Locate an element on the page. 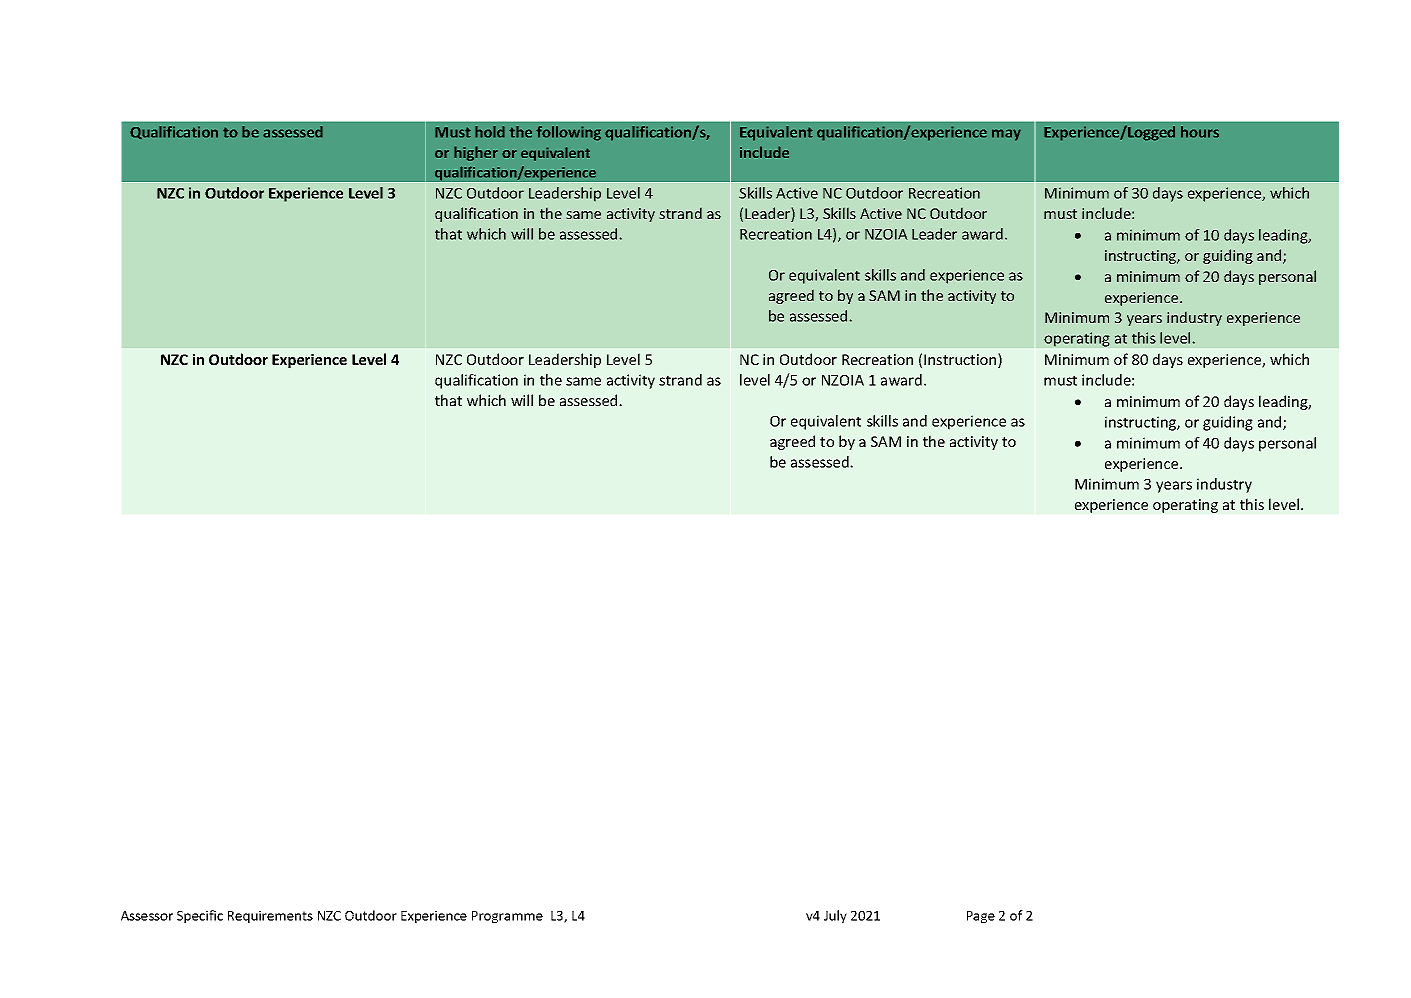 Image resolution: width=1411 pixels, height=998 pixels. may is located at coordinates (1006, 135).
